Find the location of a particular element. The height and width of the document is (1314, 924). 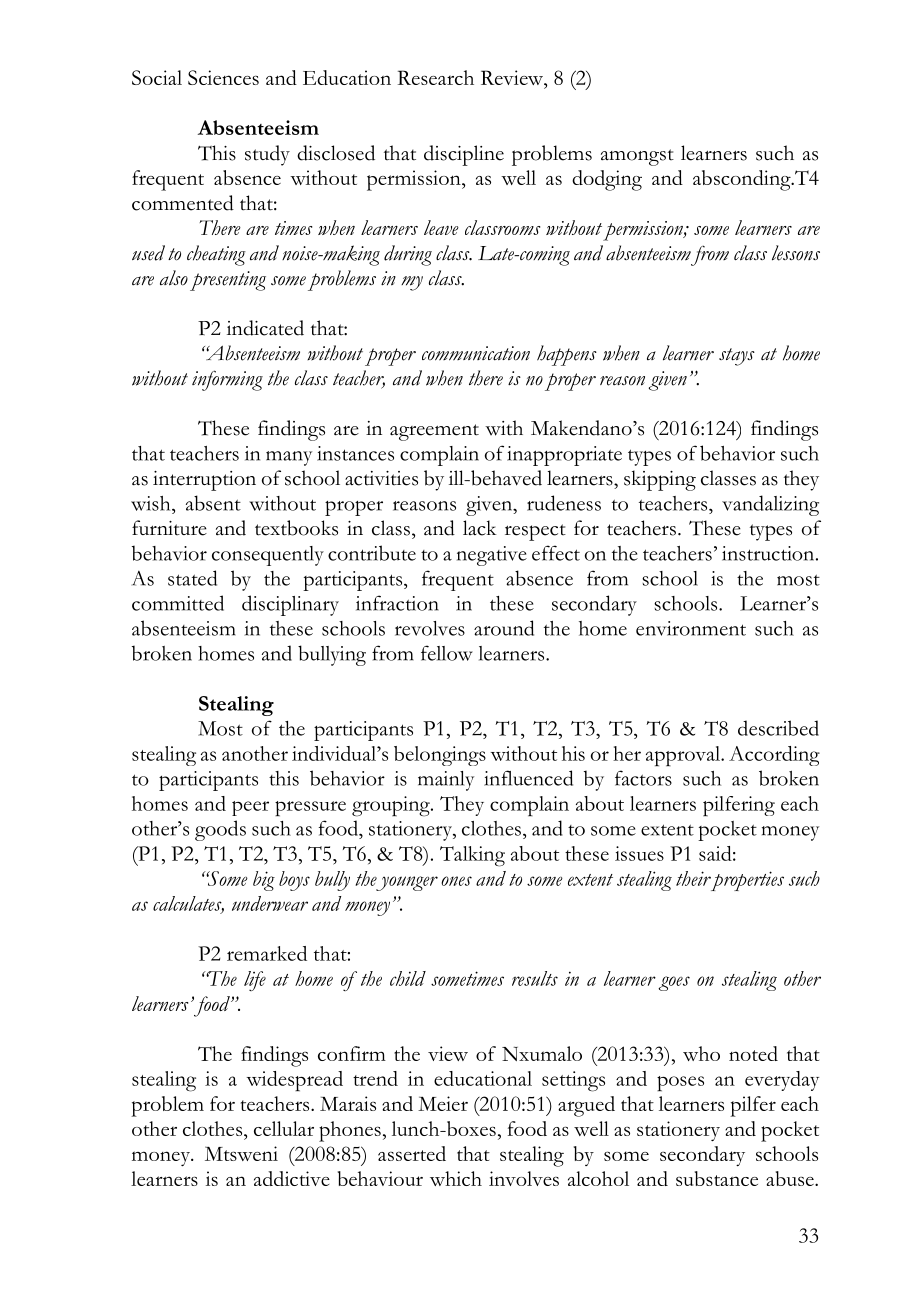

substance is located at coordinates (717, 1178).
